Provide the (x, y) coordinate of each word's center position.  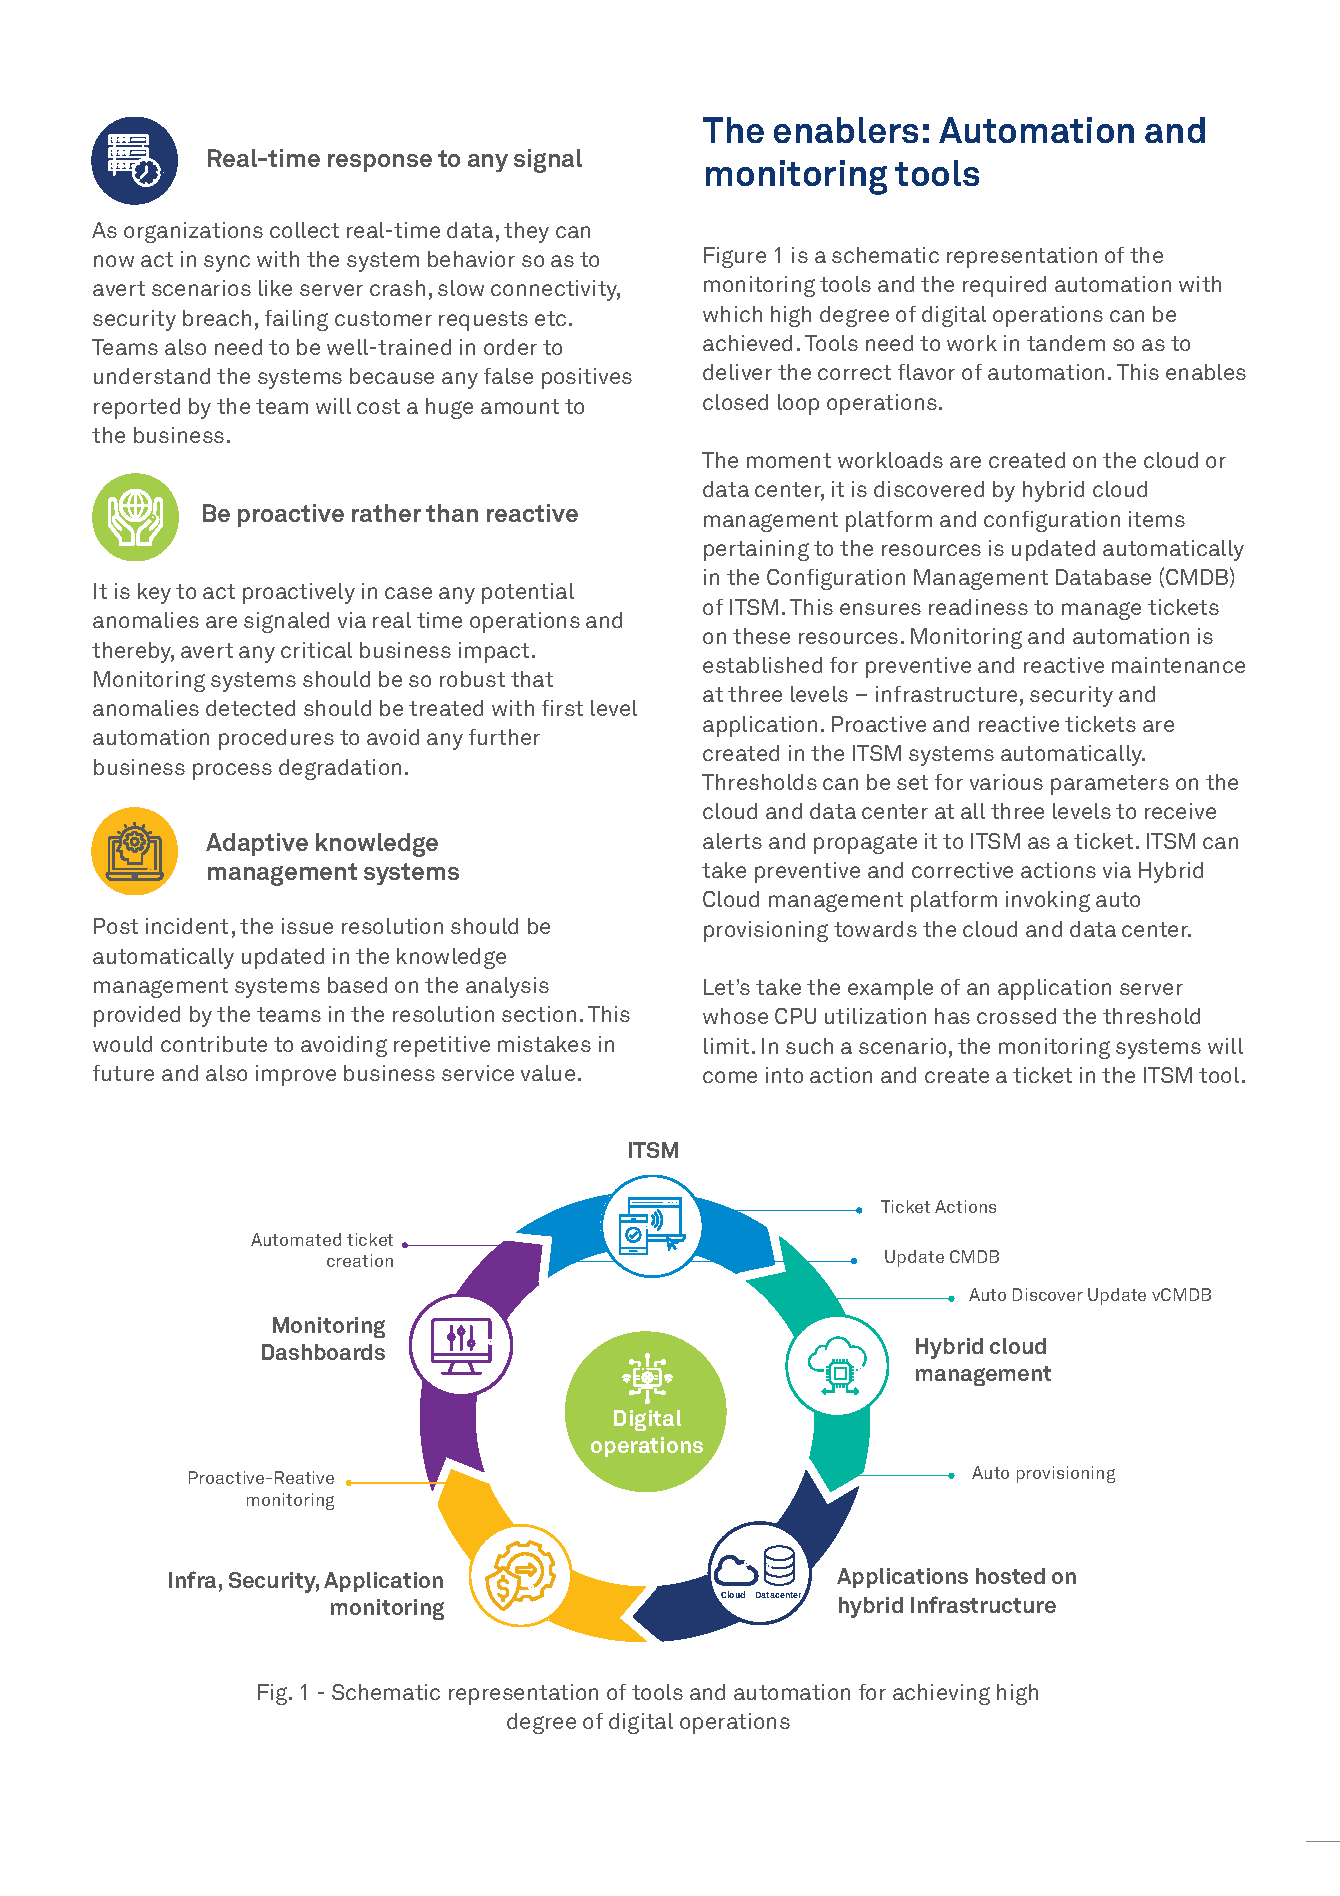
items (1157, 519)
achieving (941, 1694)
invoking (1048, 901)
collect (304, 230)
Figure (735, 257)
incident (187, 926)
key (154, 593)
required (1004, 286)
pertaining (756, 550)
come (730, 1077)
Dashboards (323, 1352)
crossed (1016, 1016)
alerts (732, 841)
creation (360, 1260)
